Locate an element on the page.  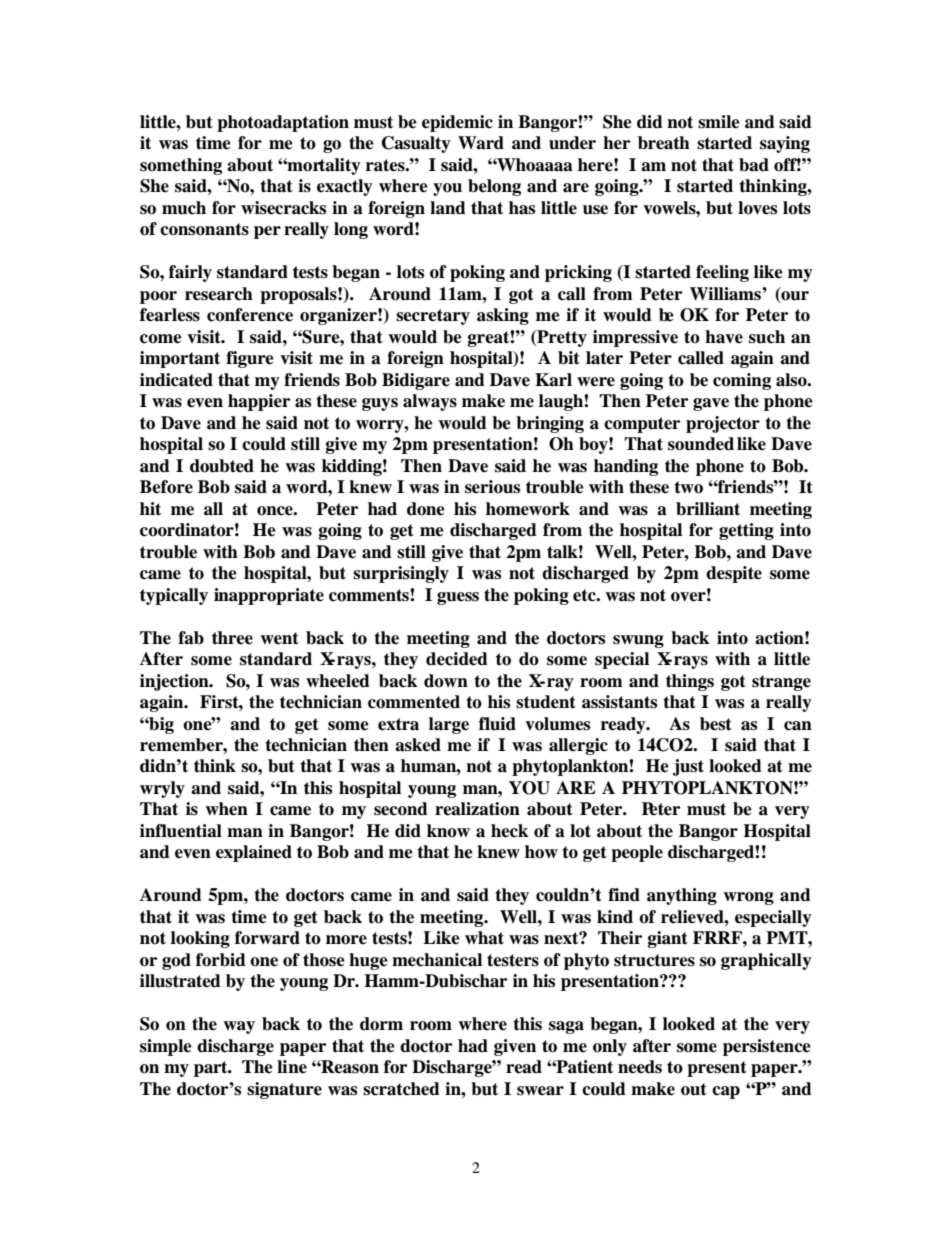
figure is located at coordinates (250, 359).
